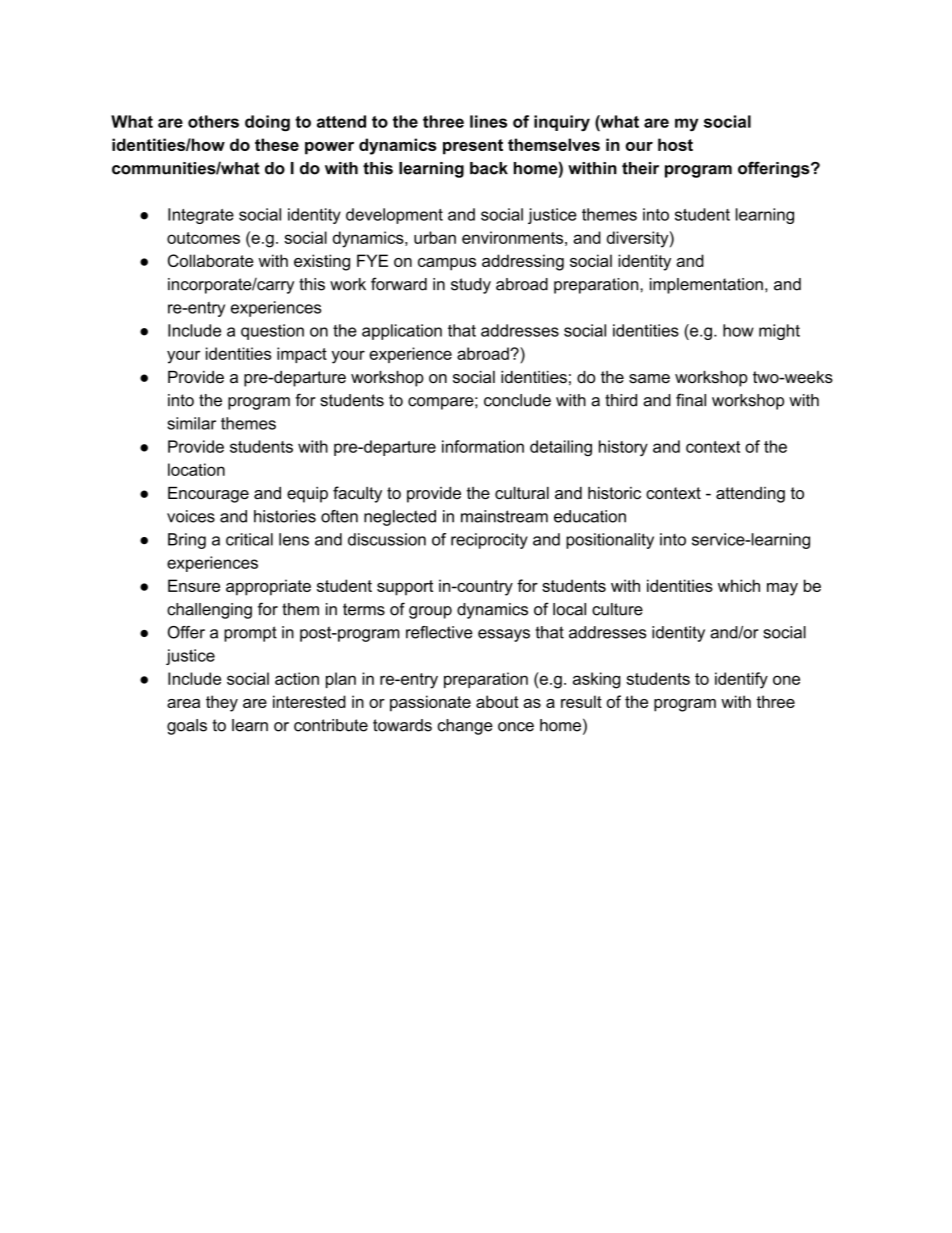 The height and width of the image is (1233, 952). I want to click on host, so click(675, 144).
